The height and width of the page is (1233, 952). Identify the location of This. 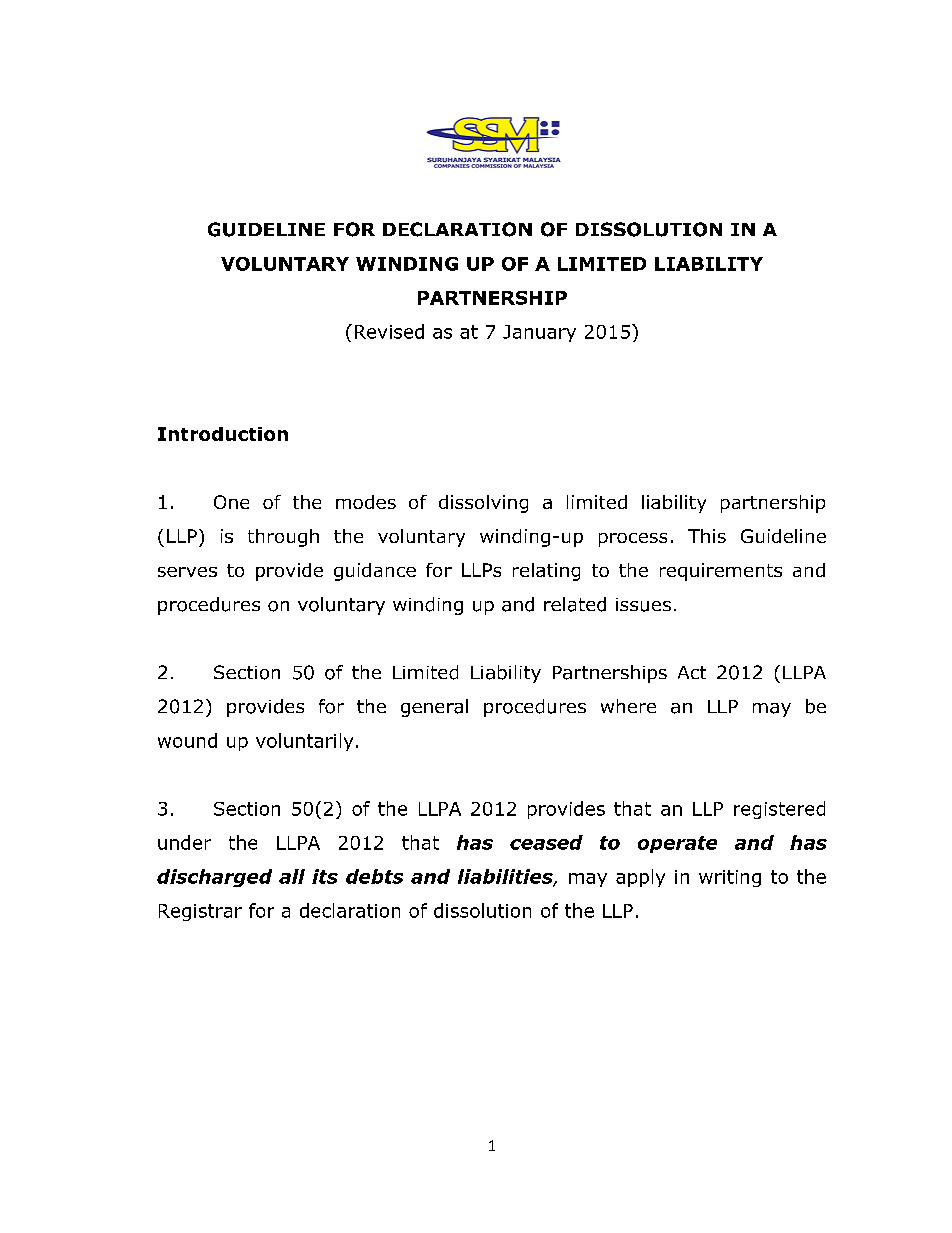
(707, 536).
